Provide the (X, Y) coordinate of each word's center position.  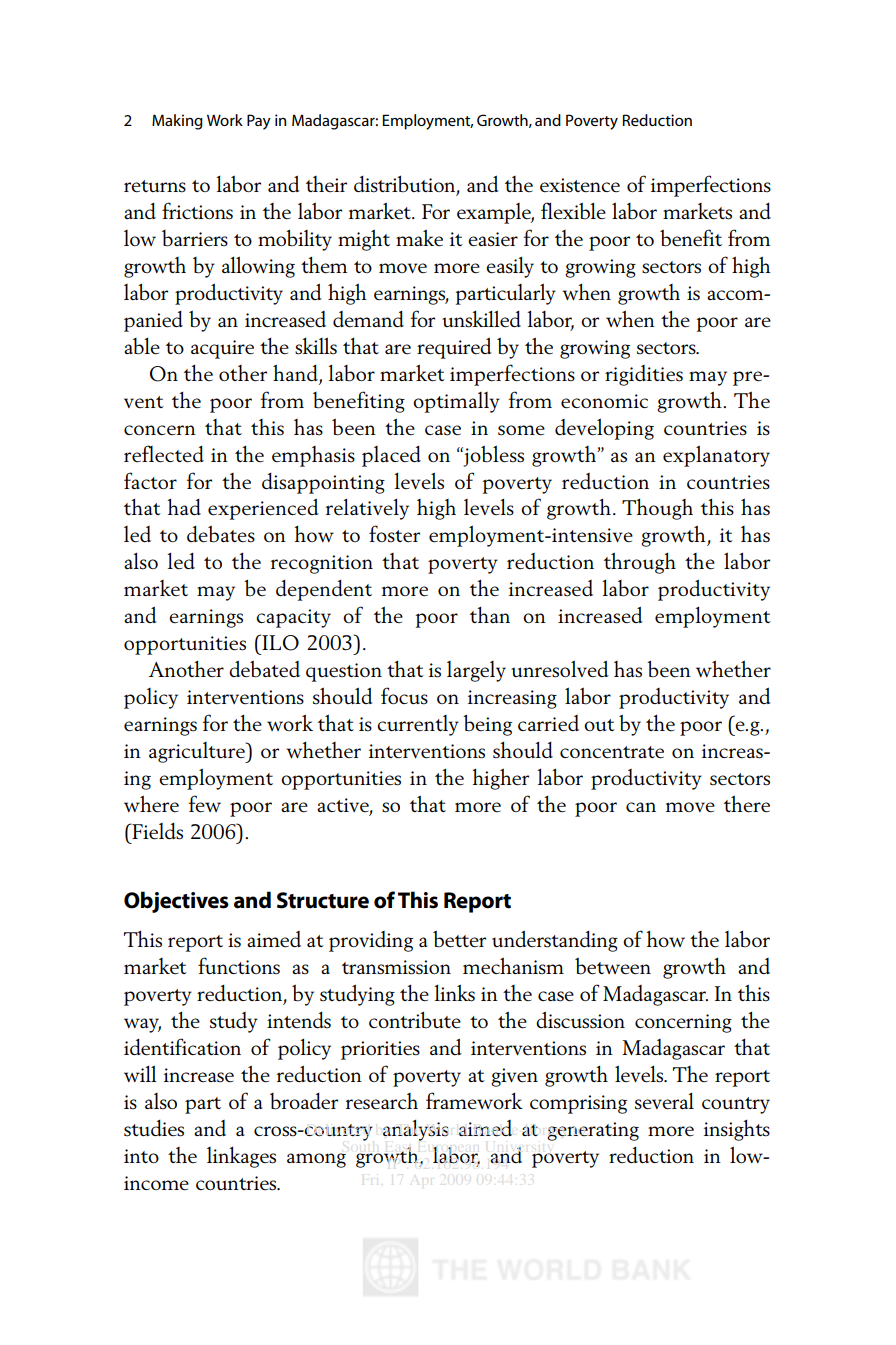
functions (239, 966)
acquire (222, 349)
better (459, 939)
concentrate (612, 752)
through (640, 563)
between (613, 966)
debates (221, 534)
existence (580, 185)
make (419, 238)
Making (177, 122)
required (454, 348)
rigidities (644, 375)
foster (394, 534)
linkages (241, 1157)
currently (418, 725)
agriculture (198, 752)
